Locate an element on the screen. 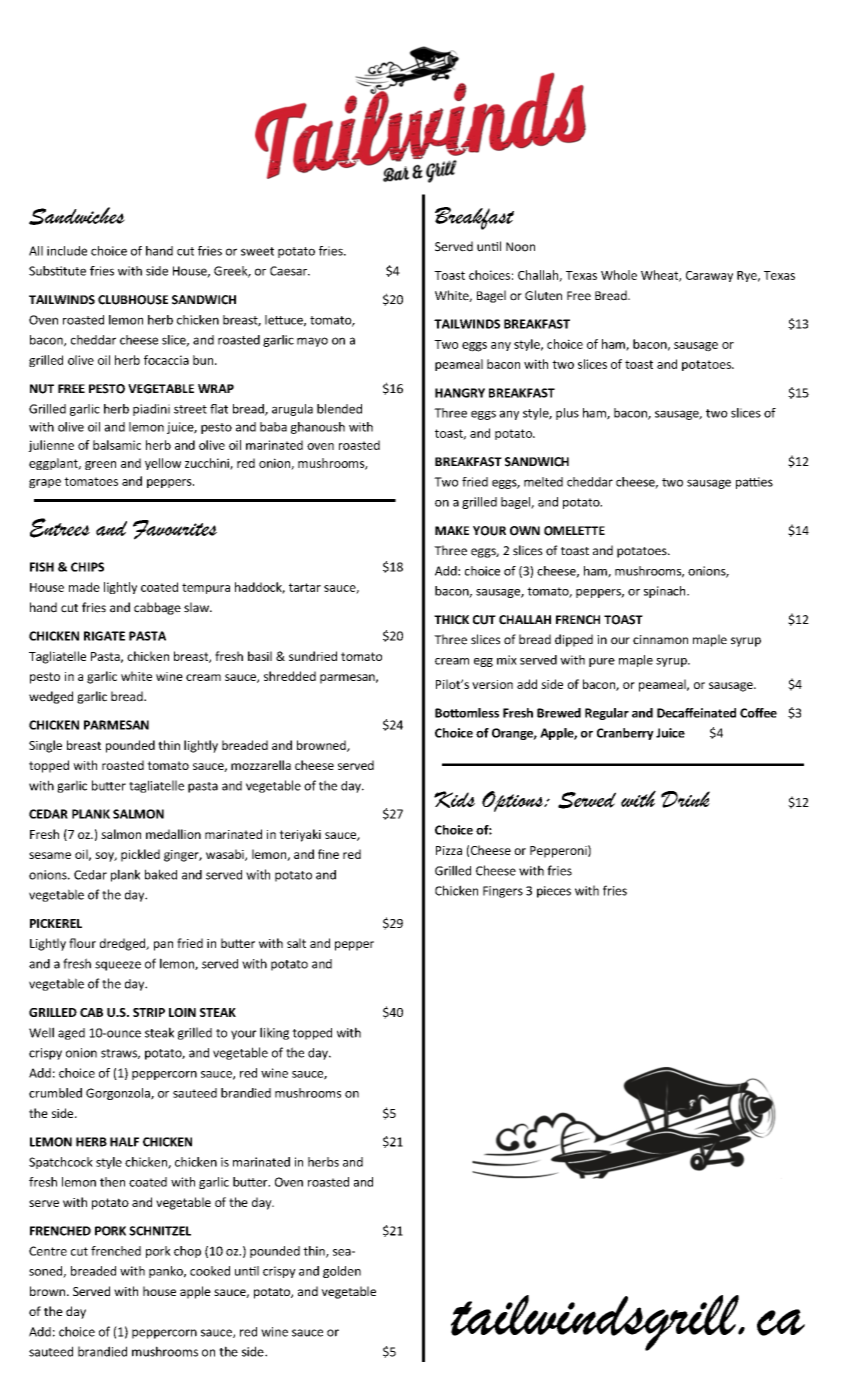 The image size is (849, 1400). Caesar is located at coordinates (289, 271).
